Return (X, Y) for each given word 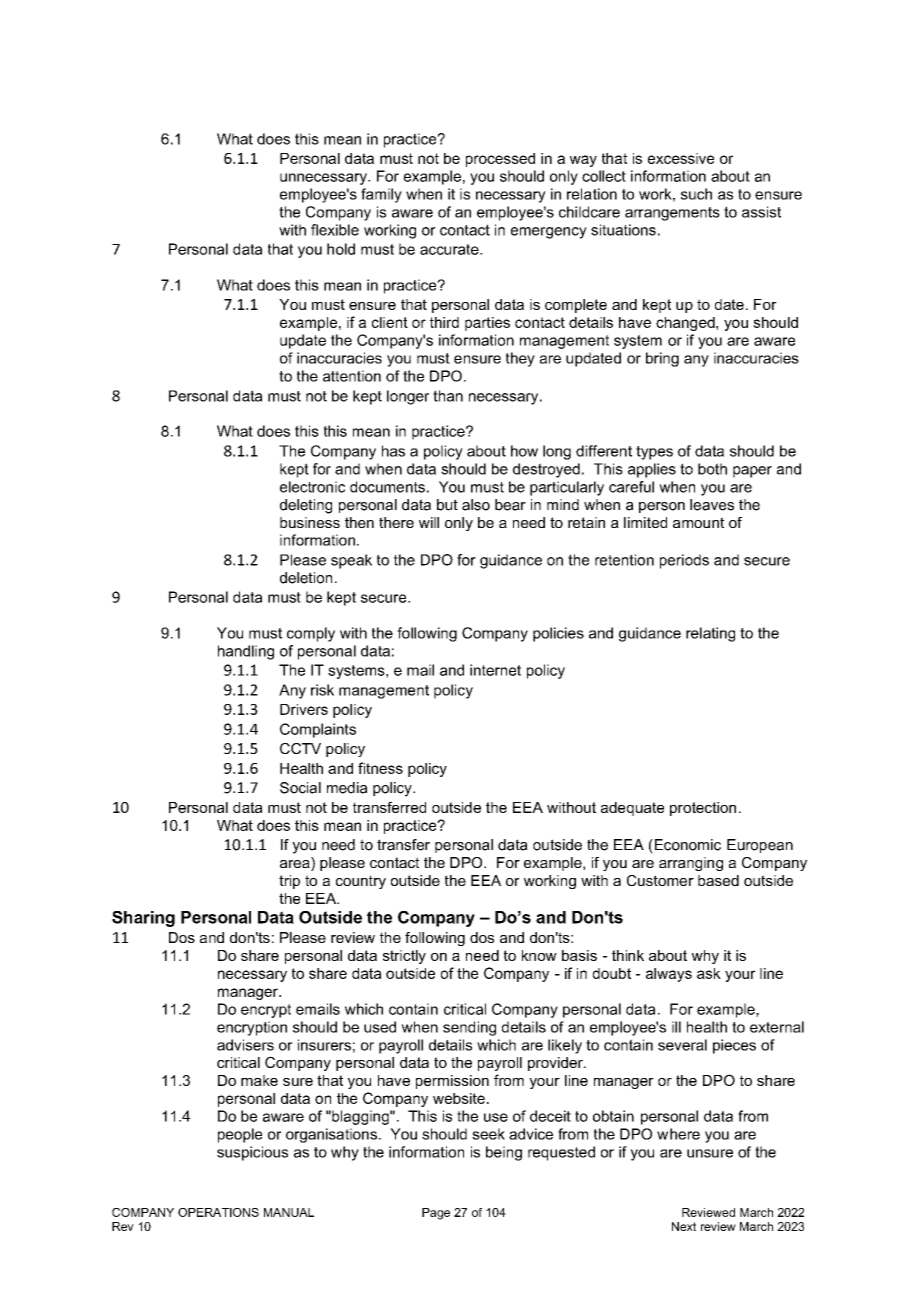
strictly (404, 957)
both (712, 469)
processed (500, 160)
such (696, 194)
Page (436, 1214)
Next (684, 1226)
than (448, 396)
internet (495, 670)
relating (710, 634)
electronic (312, 487)
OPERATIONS (218, 1212)
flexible (335, 230)
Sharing (143, 919)
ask (709, 973)
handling (246, 652)
